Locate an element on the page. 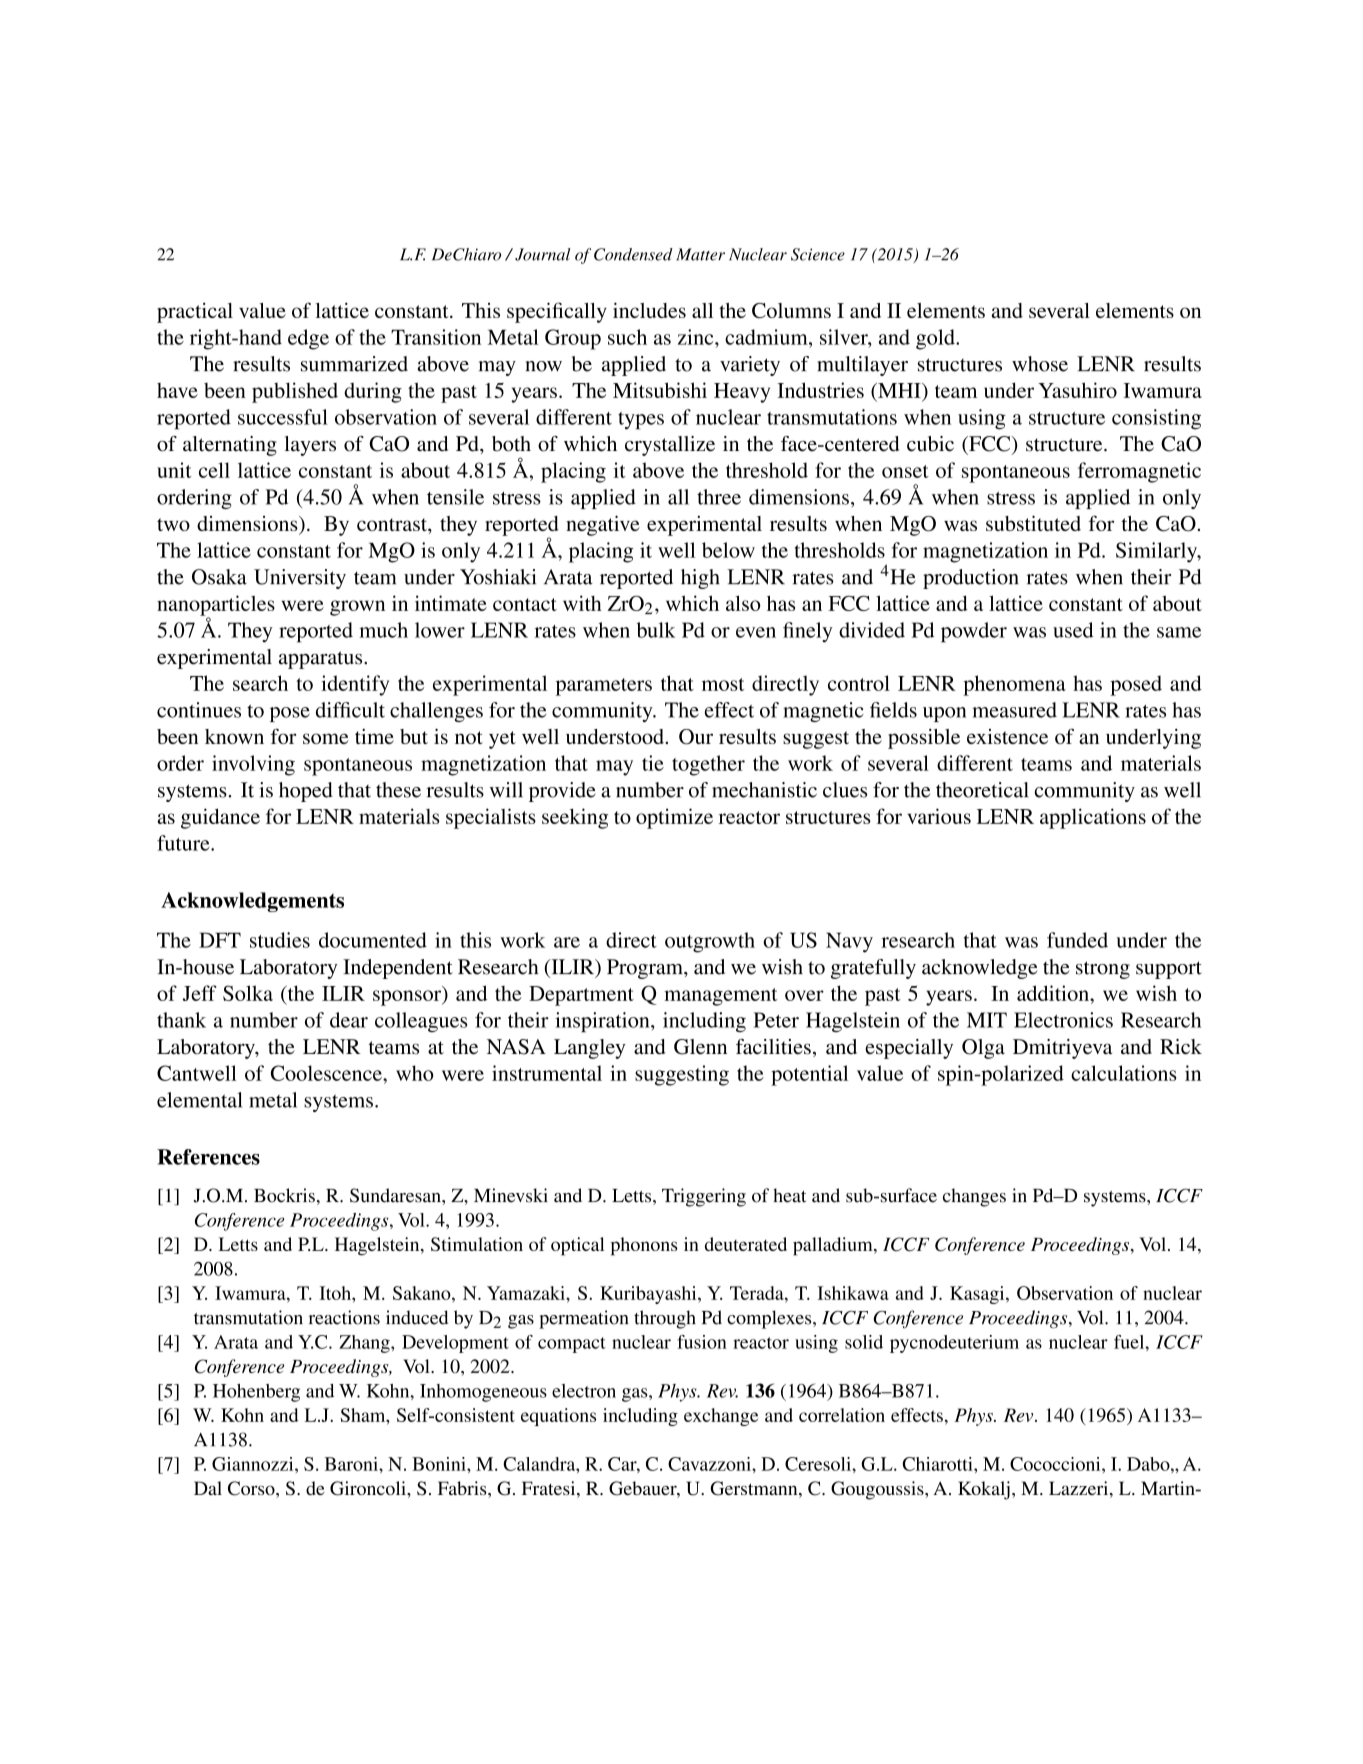  Dal is located at coordinates (208, 1488).
